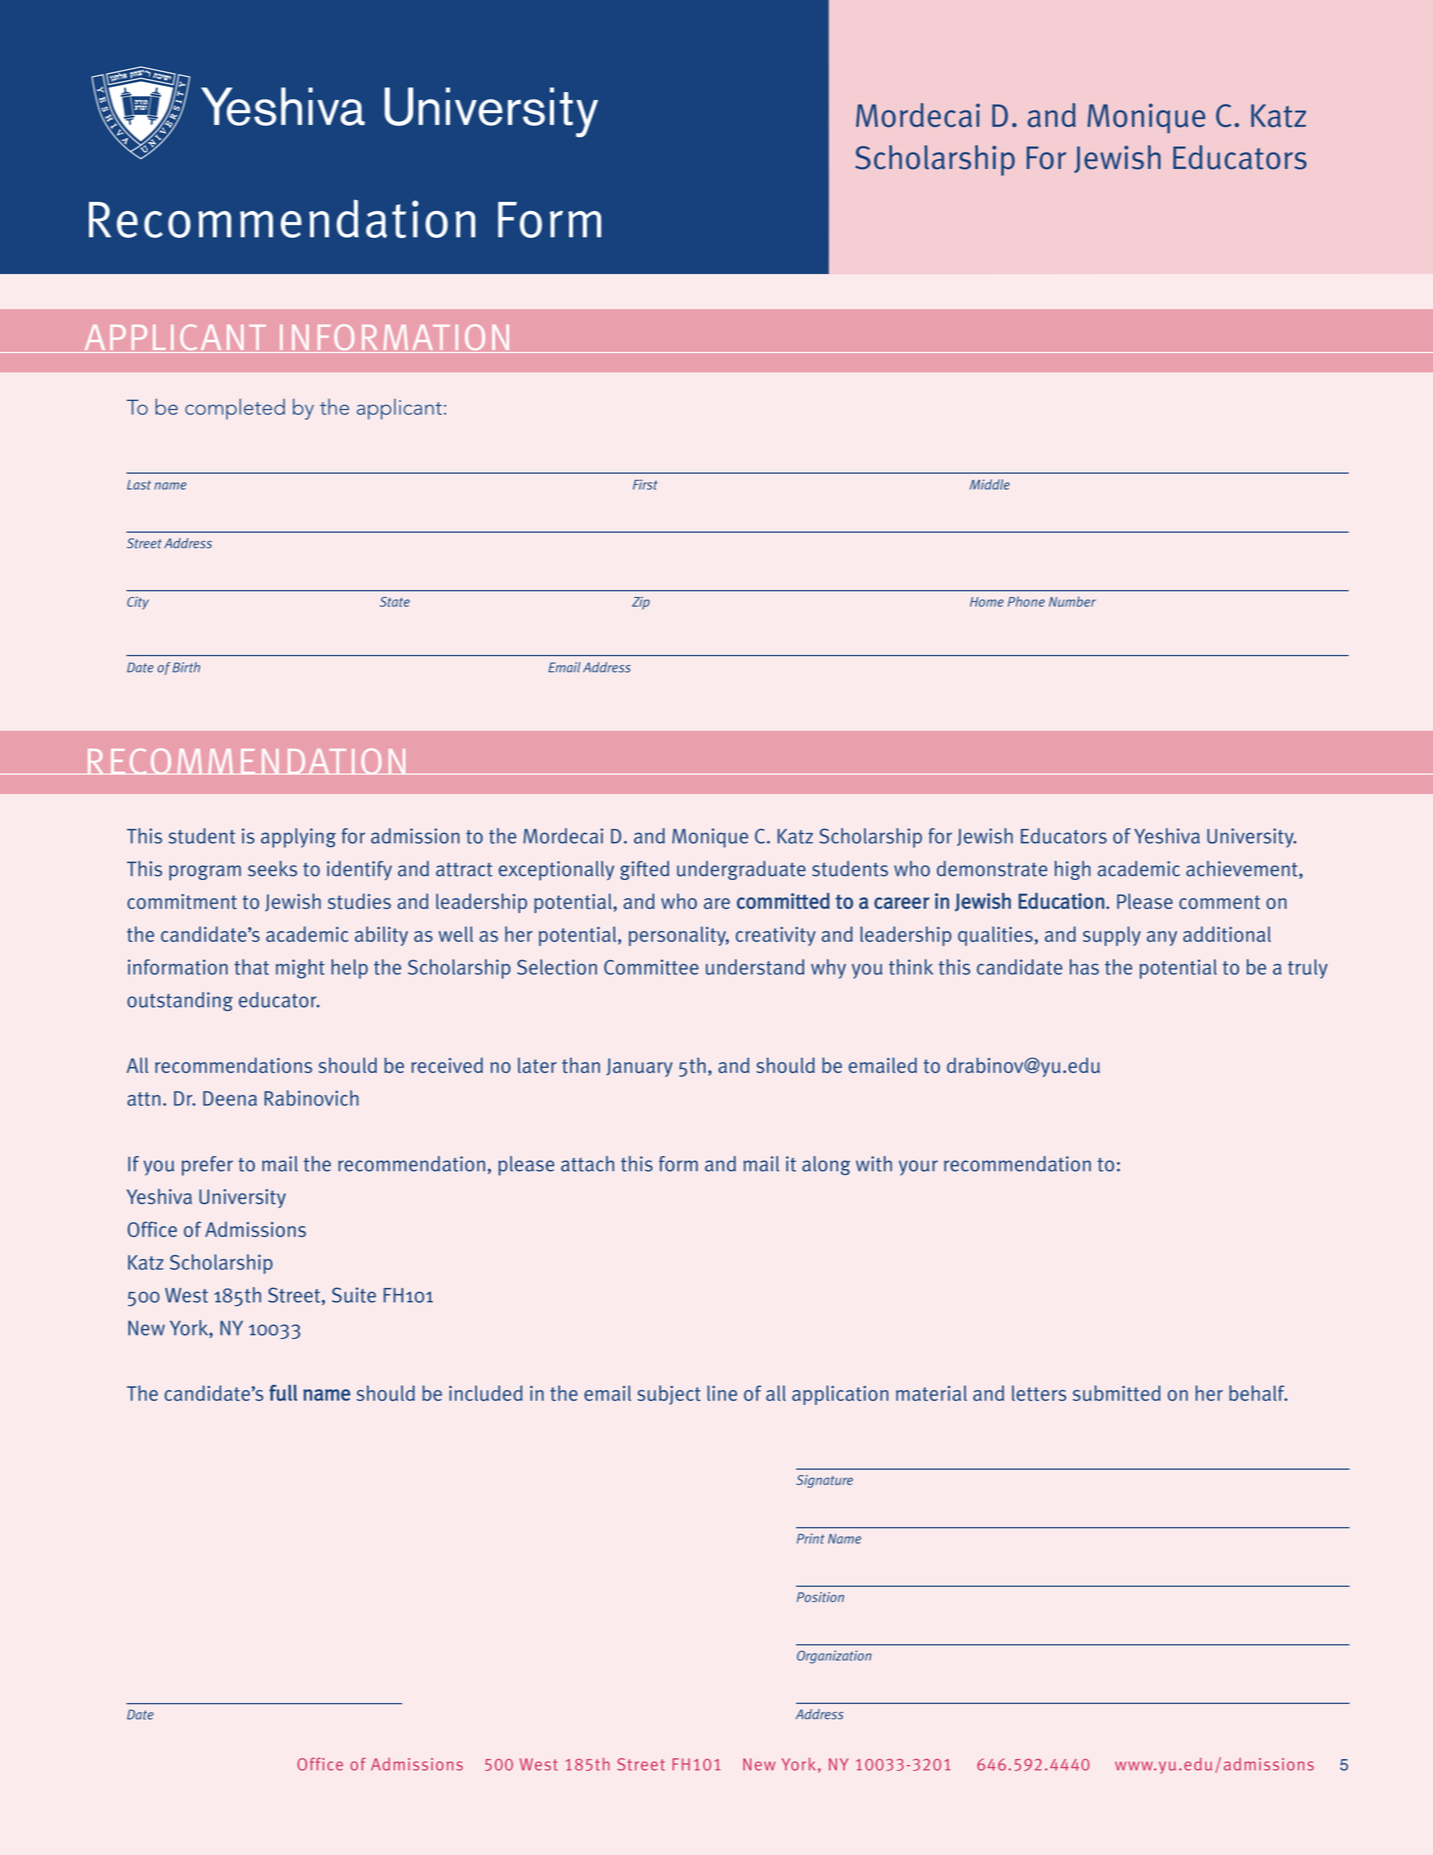 The width and height of the screenshot is (1433, 1855). What do you see at coordinates (834, 1657) in the screenshot?
I see `Organization` at bounding box center [834, 1657].
